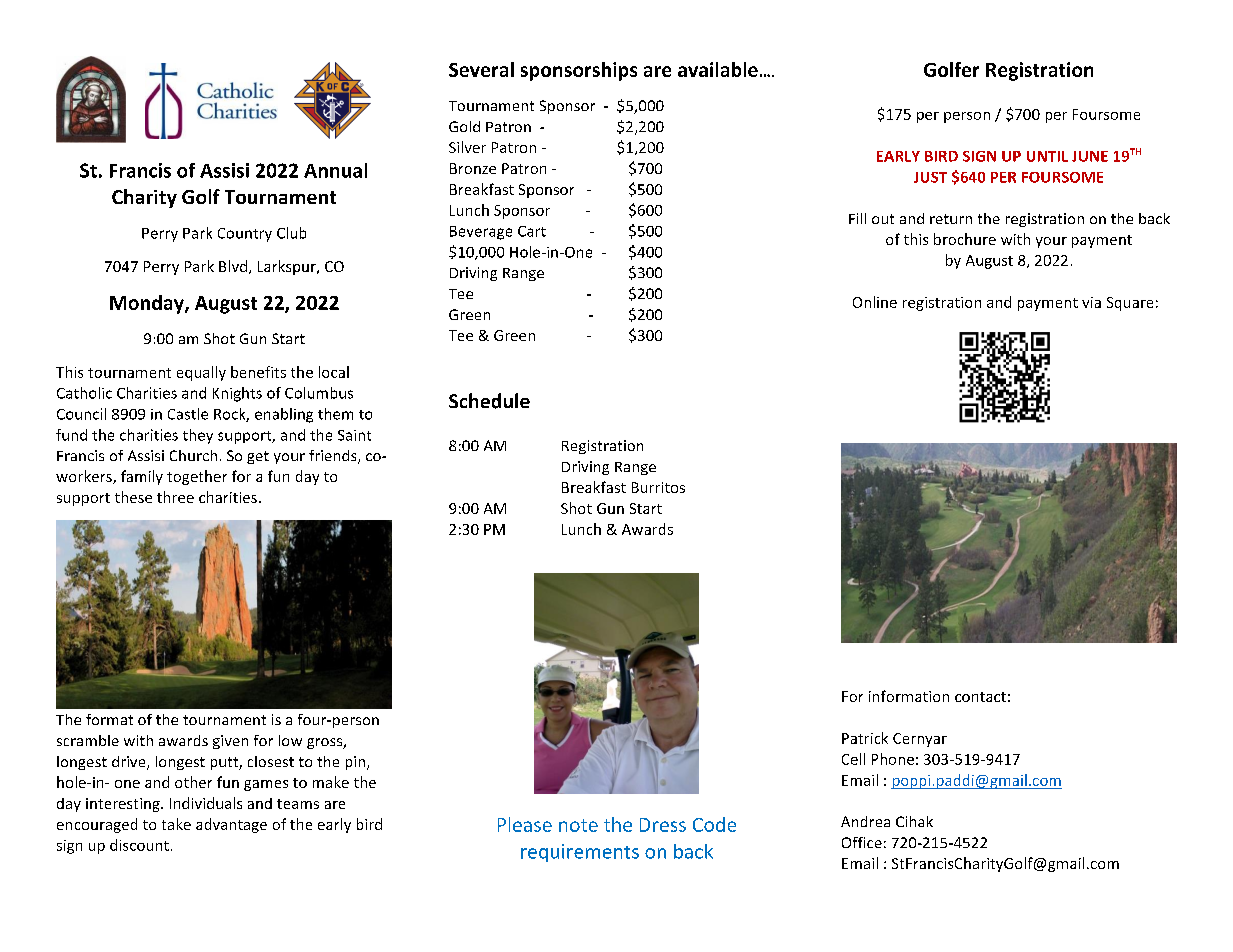 The height and width of the image is (952, 1233). I want to click on via, so click(1091, 302).
